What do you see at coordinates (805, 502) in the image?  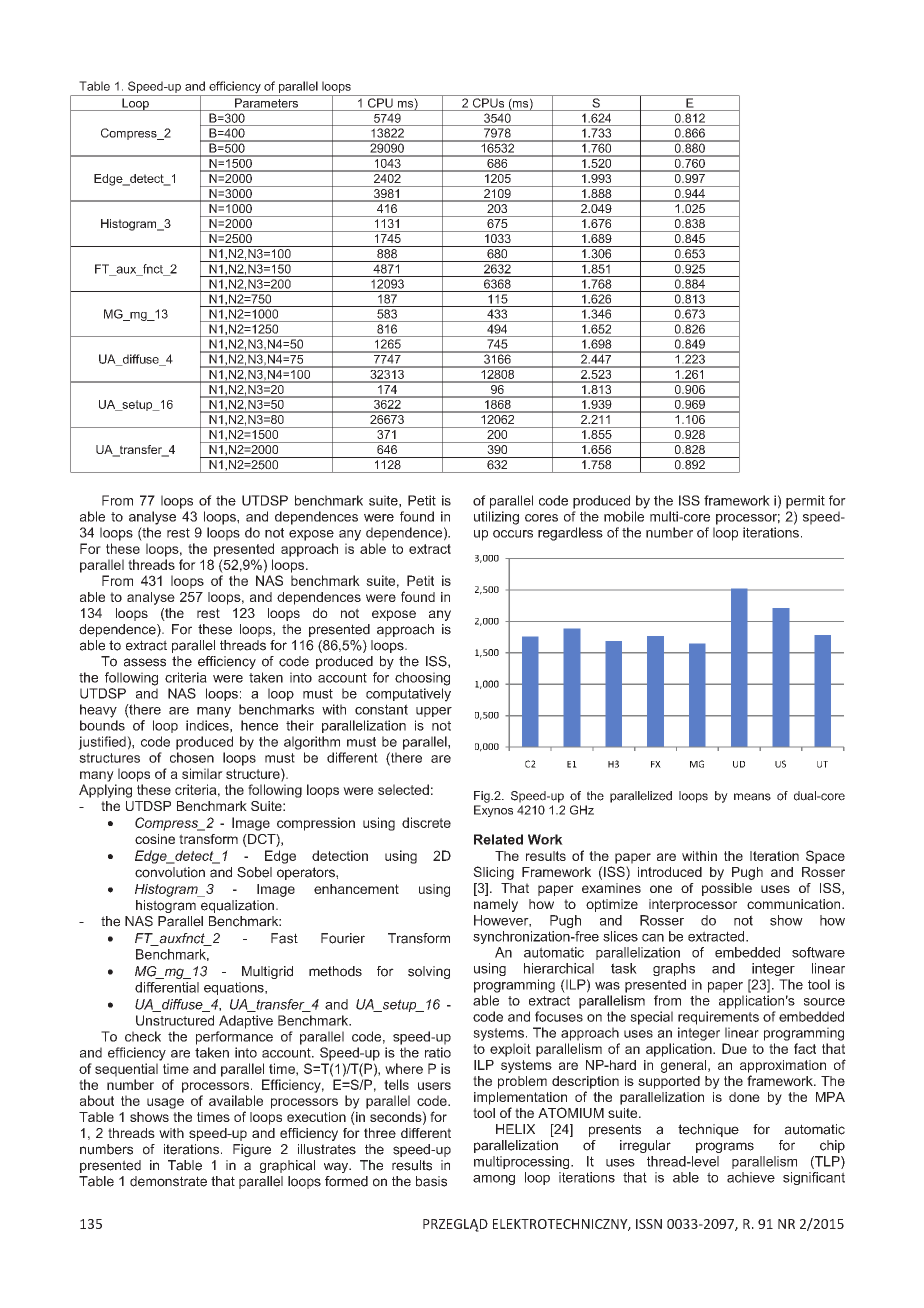 I see `permit` at bounding box center [805, 502].
